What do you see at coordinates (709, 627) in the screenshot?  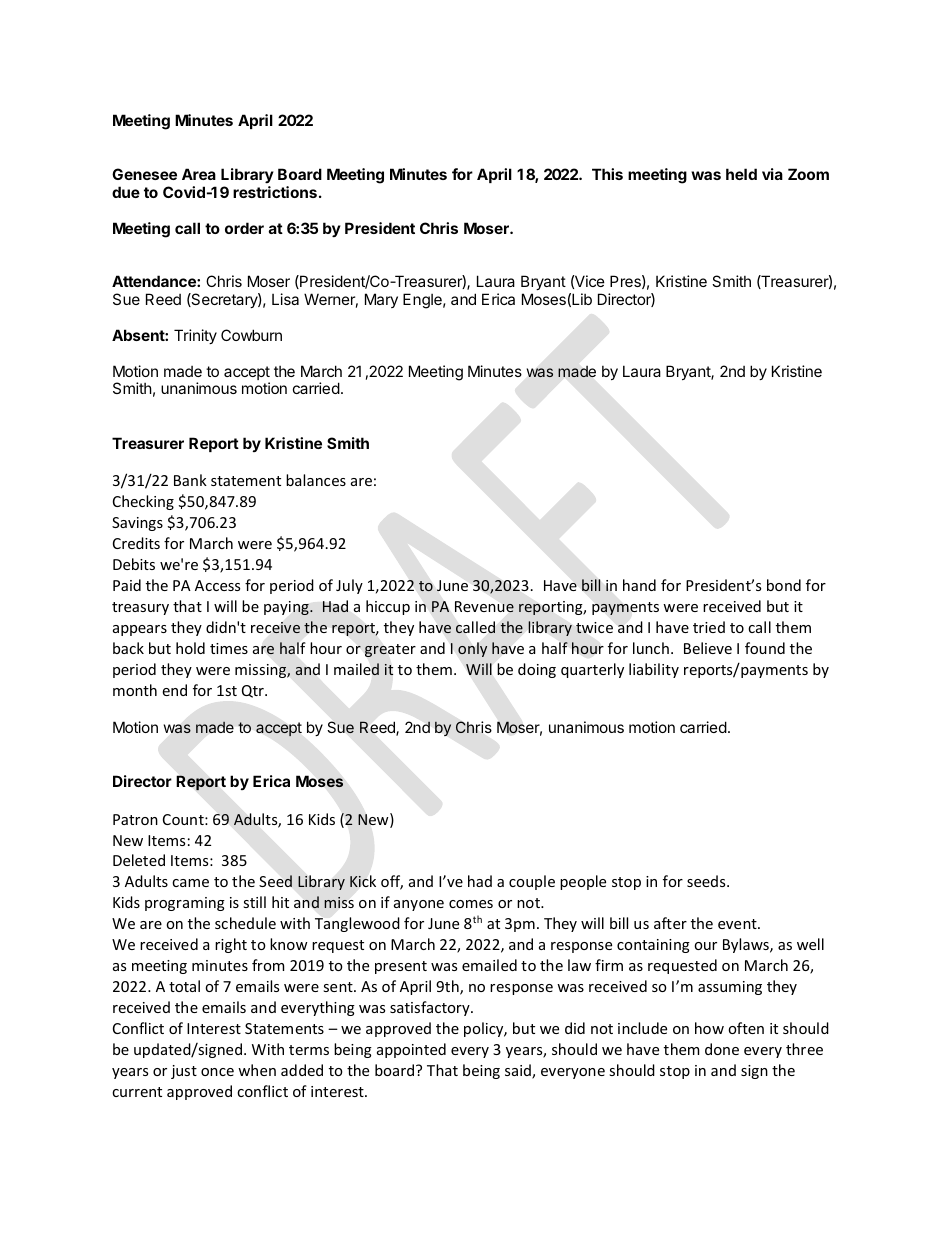 I see `tried` at bounding box center [709, 627].
